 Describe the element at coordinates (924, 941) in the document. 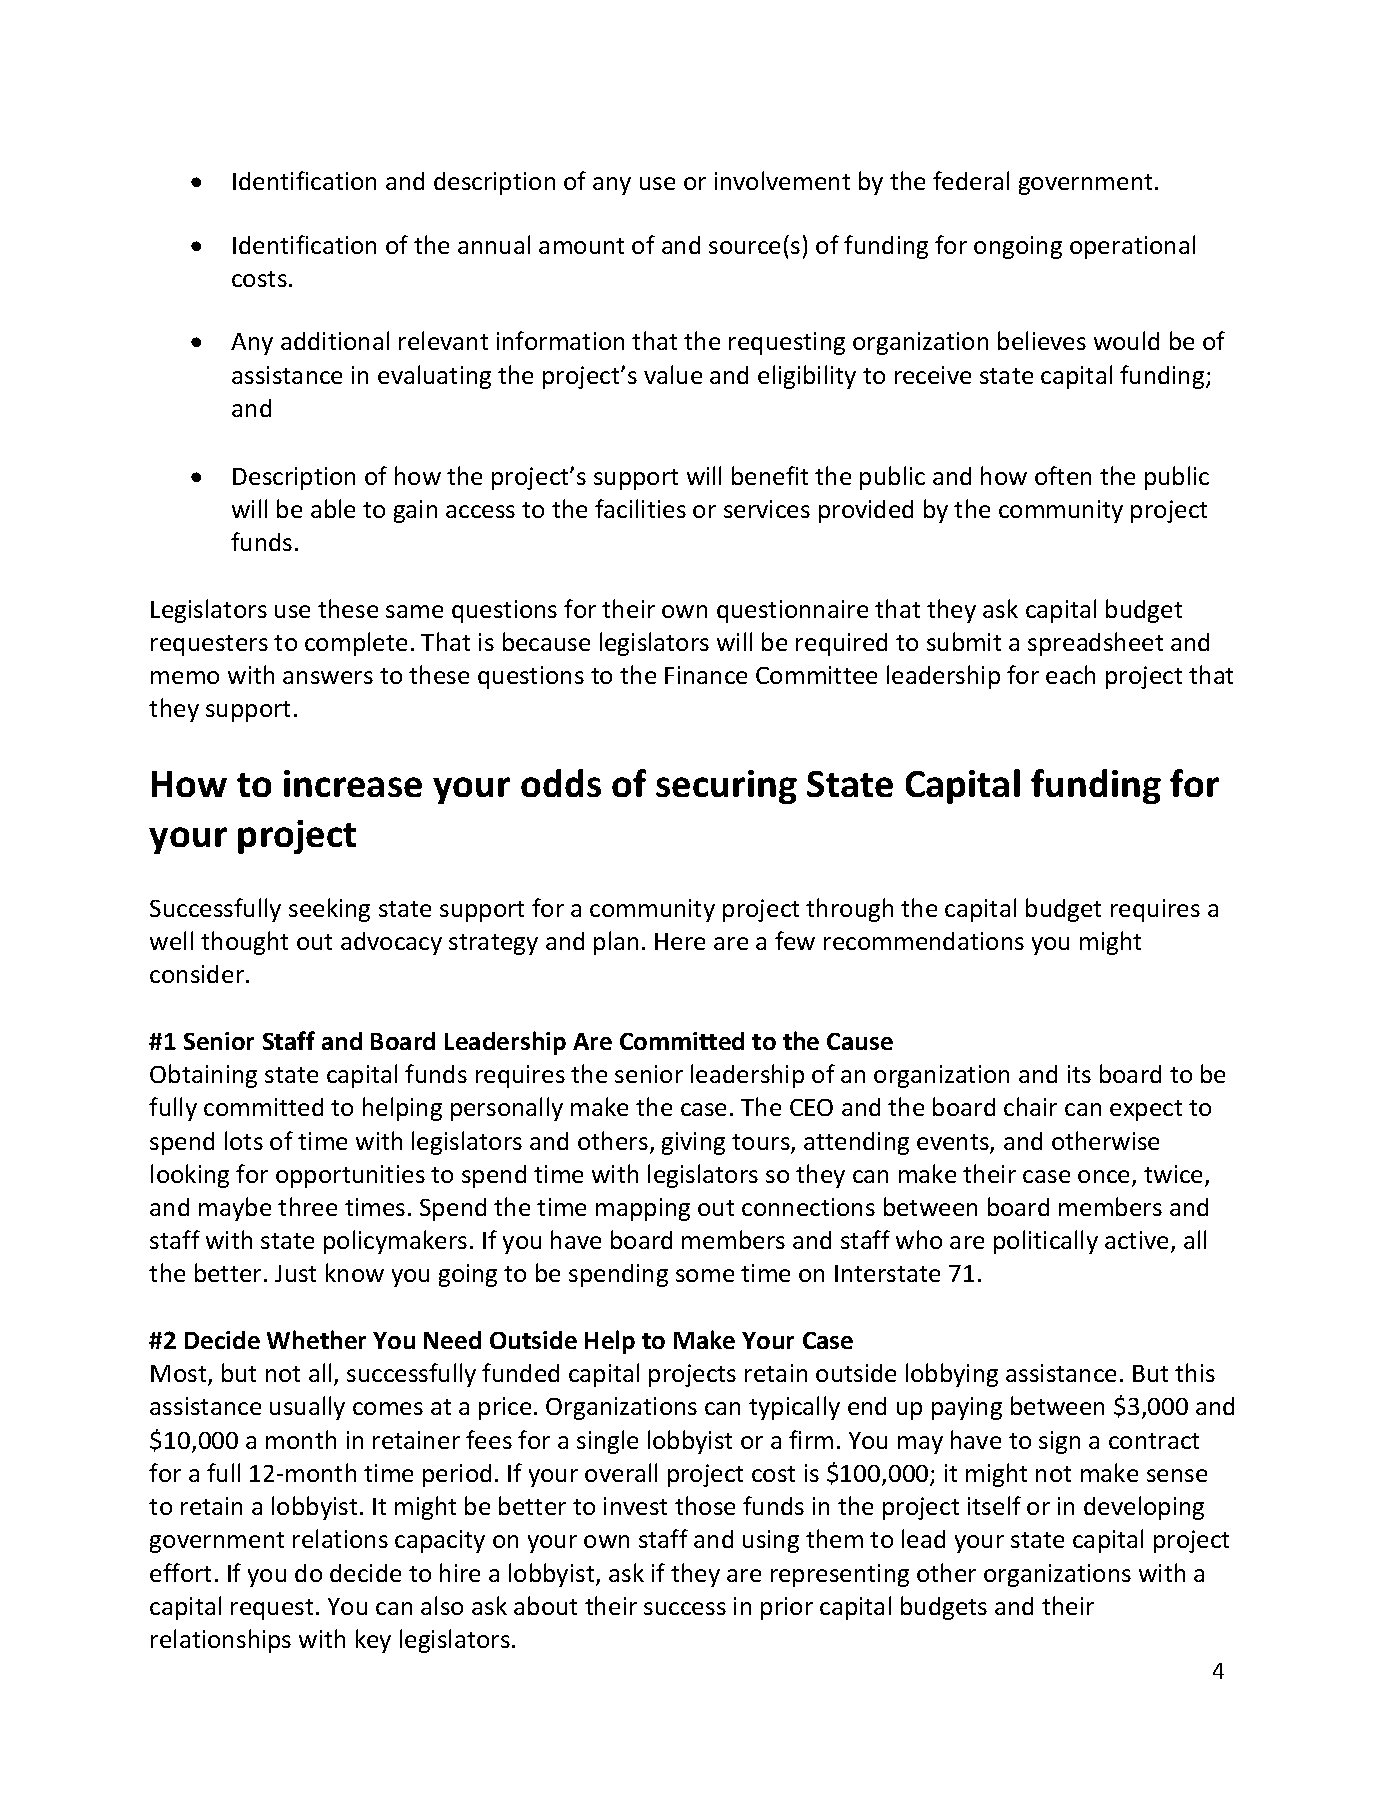

I see `recommendations` at that location.
